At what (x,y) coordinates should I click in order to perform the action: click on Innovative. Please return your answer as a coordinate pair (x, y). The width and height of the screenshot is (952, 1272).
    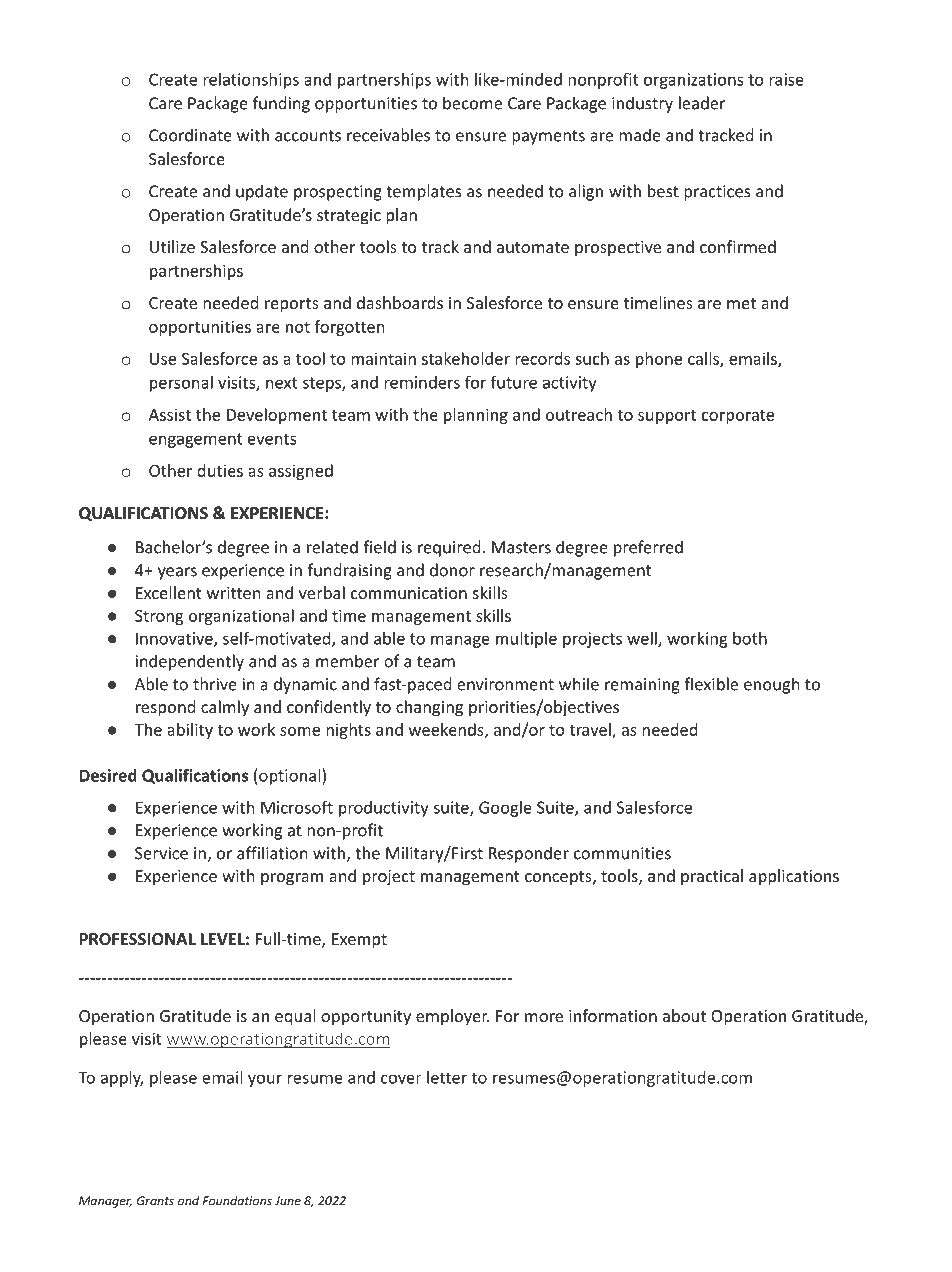
    Looking at the image, I should click on (175, 639).
